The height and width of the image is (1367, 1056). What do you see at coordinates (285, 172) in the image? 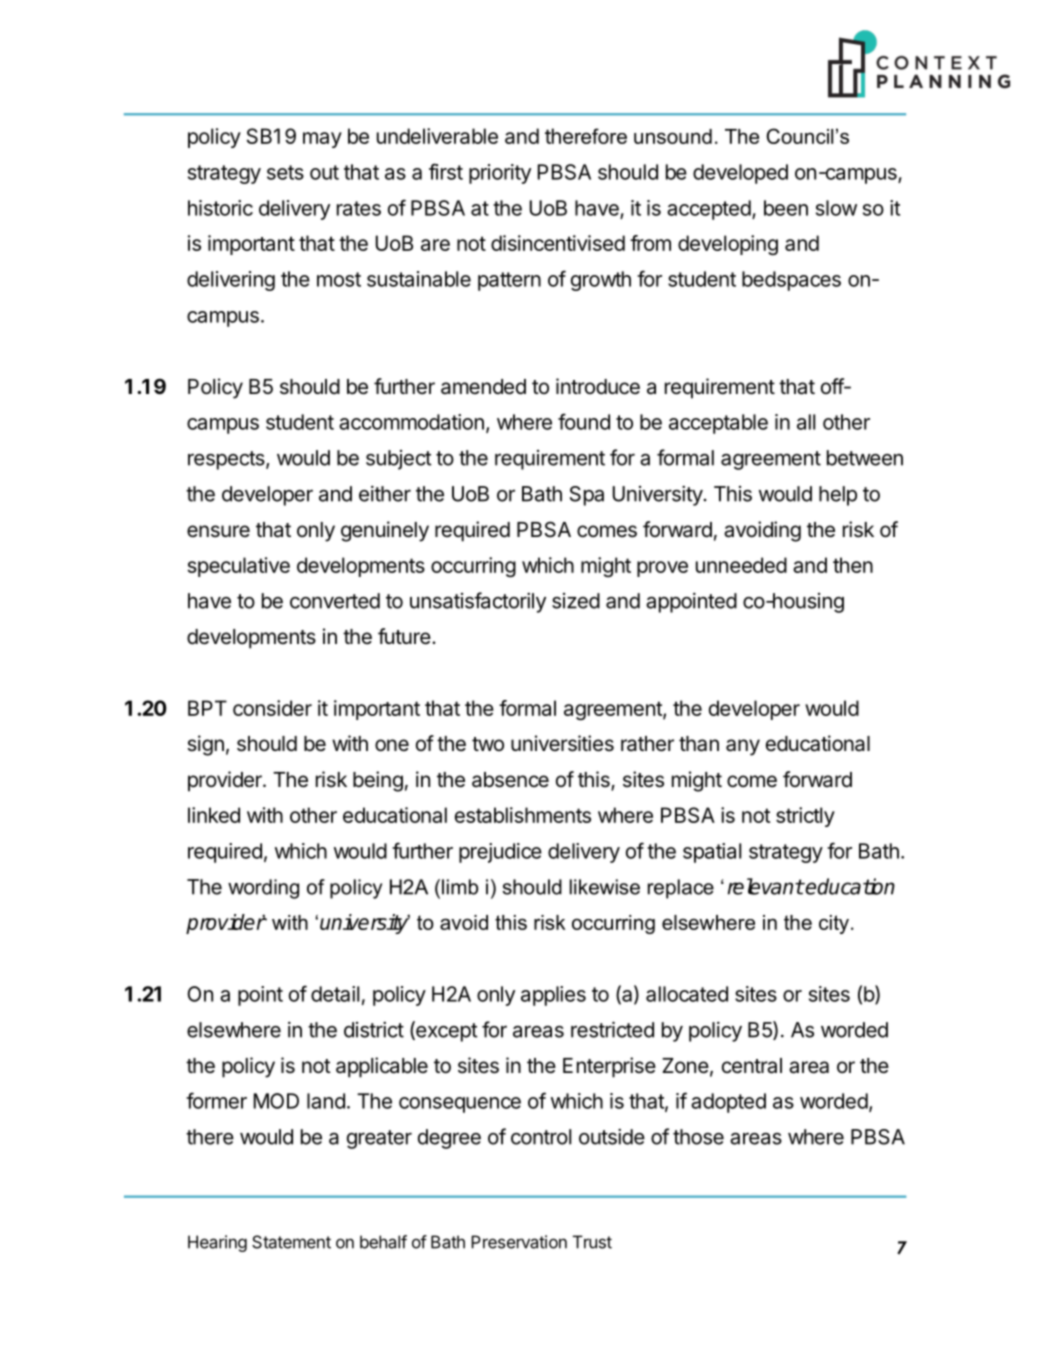
I see `sets` at bounding box center [285, 172].
